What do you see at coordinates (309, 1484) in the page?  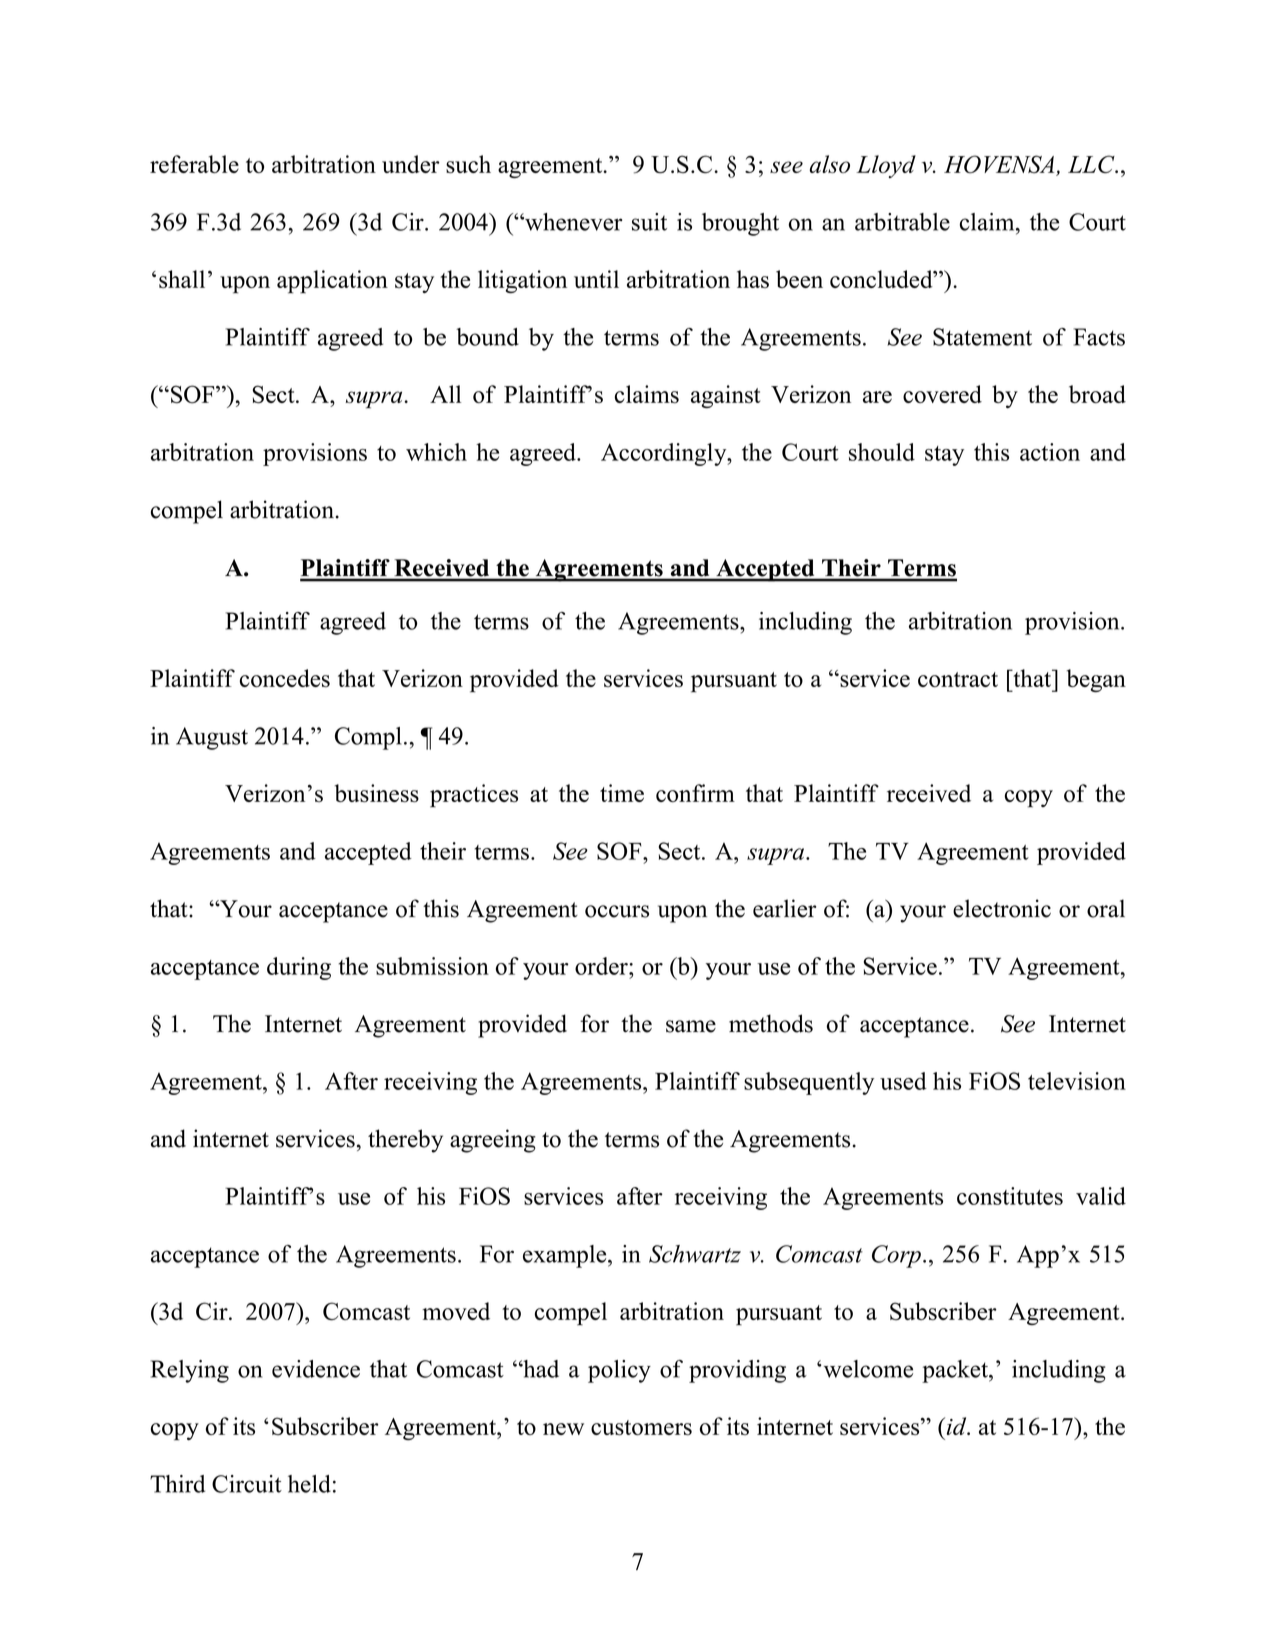 I see `held` at bounding box center [309, 1484].
